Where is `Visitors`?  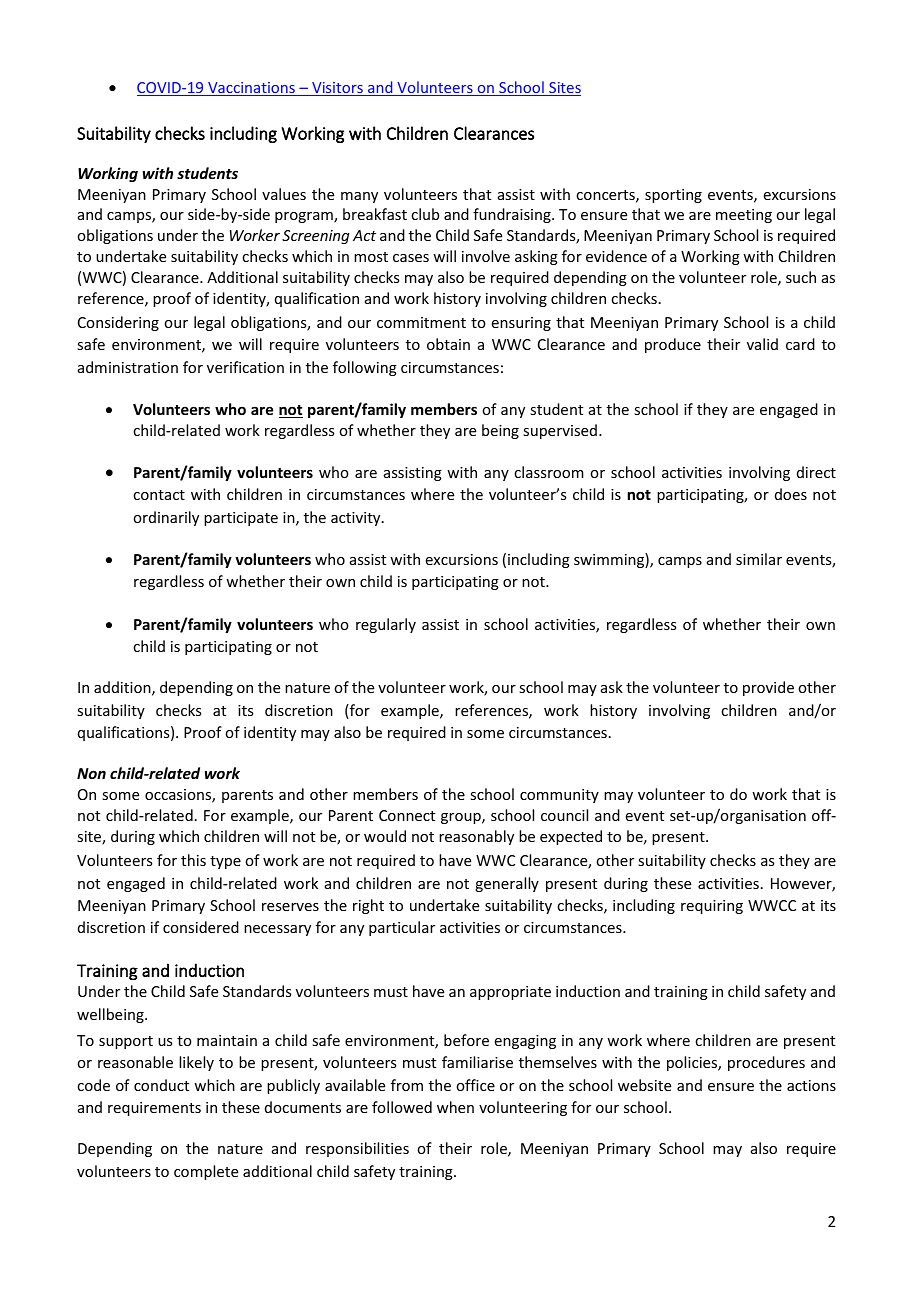 Visitors is located at coordinates (337, 89).
